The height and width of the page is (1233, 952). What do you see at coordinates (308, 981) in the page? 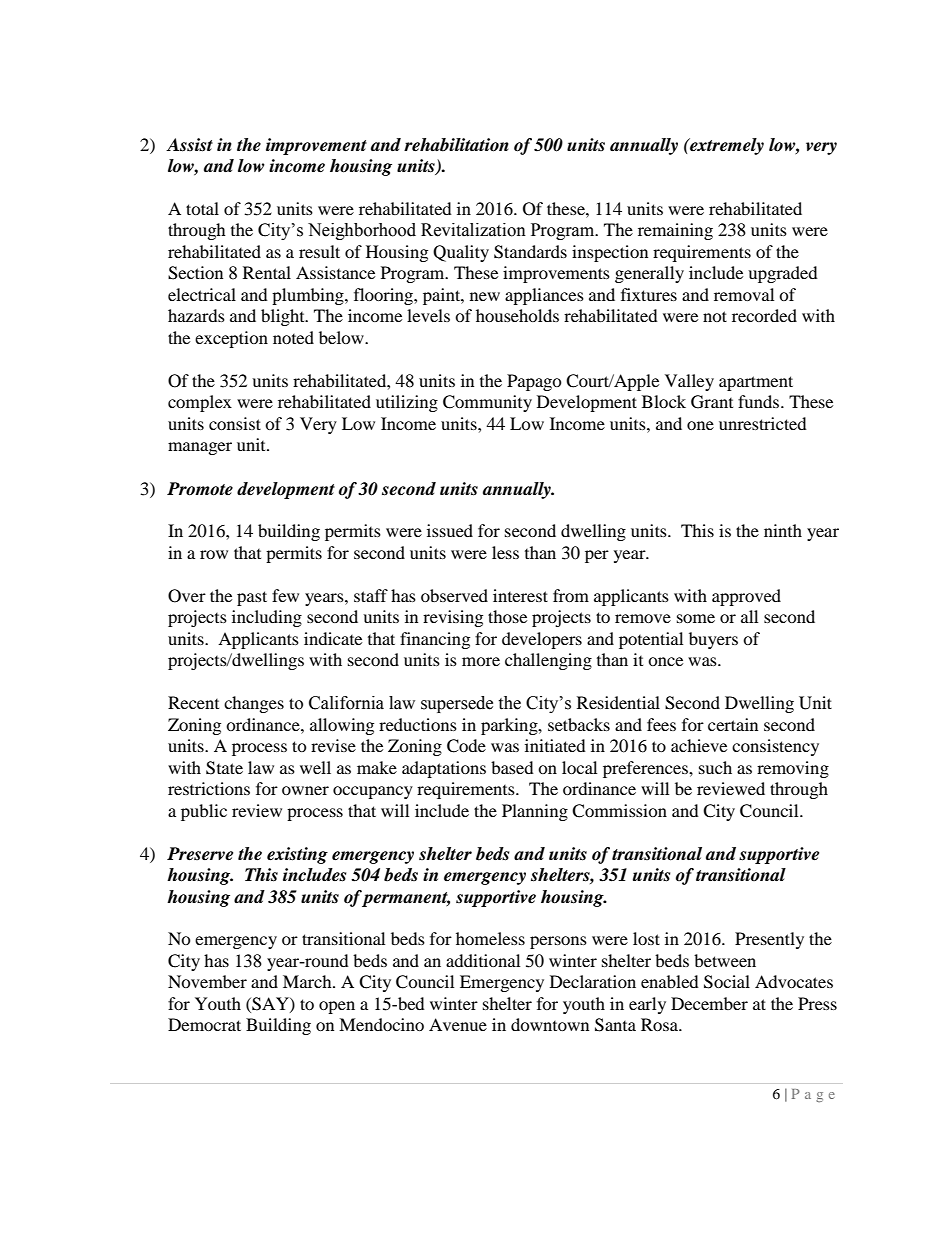
I see `March` at bounding box center [308, 981].
